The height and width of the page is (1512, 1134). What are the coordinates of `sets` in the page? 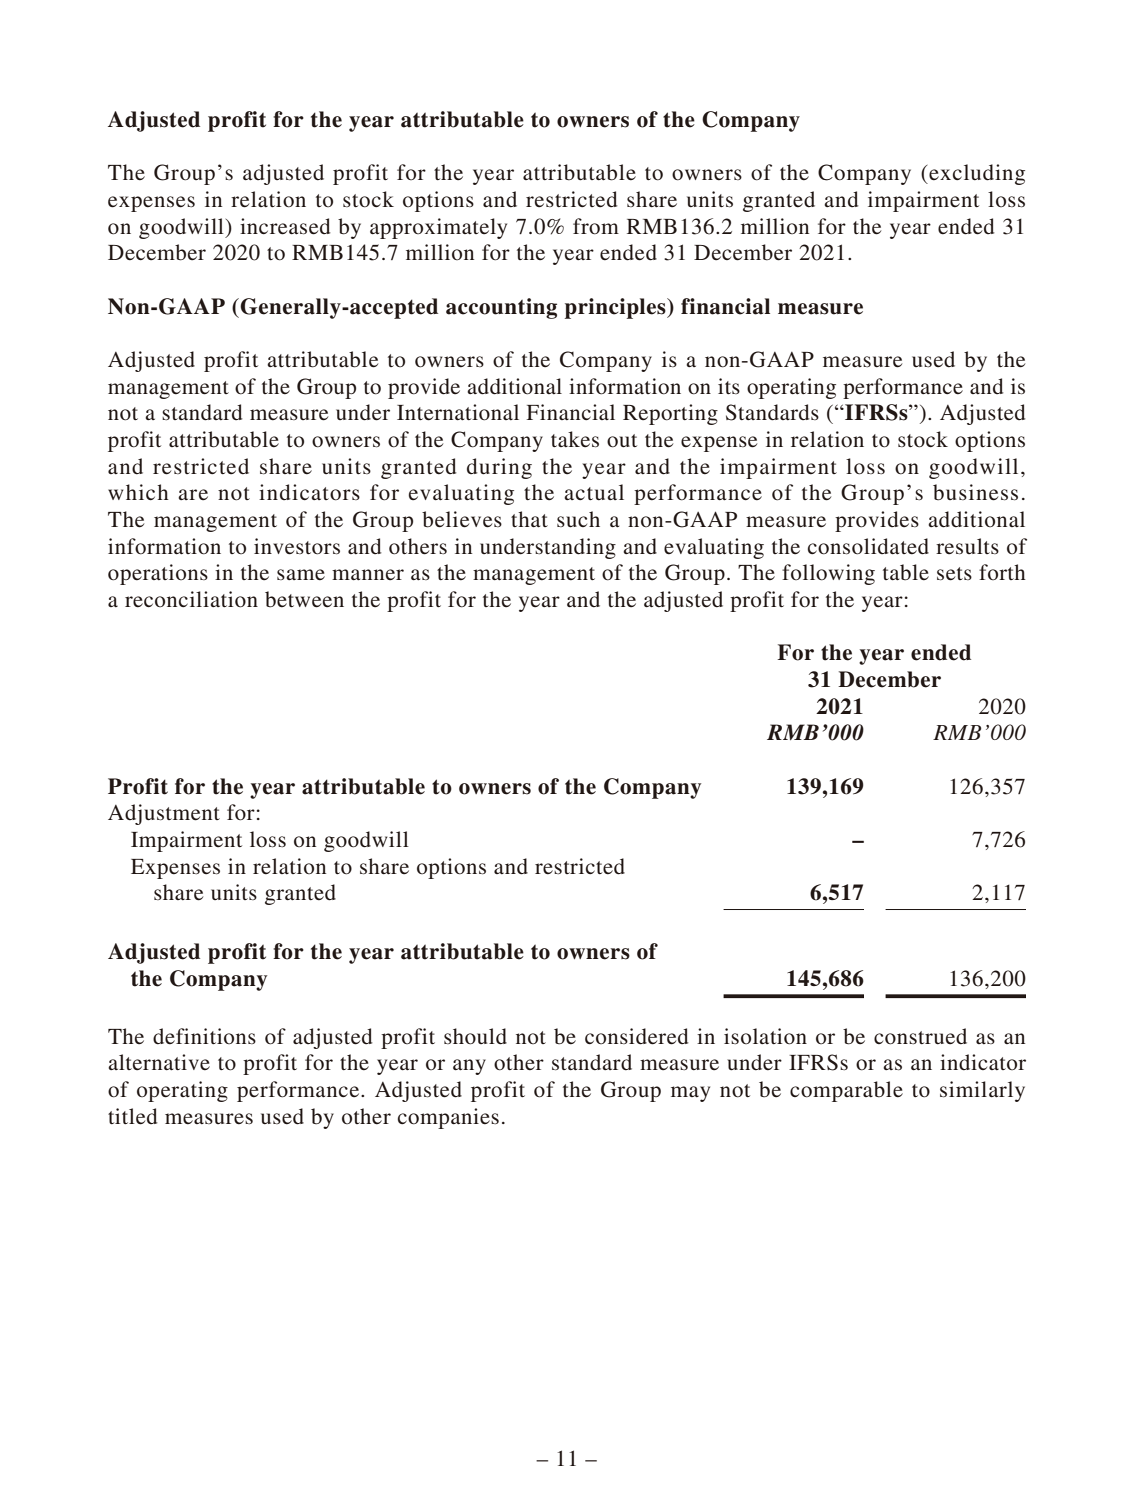 It's located at (954, 574).
